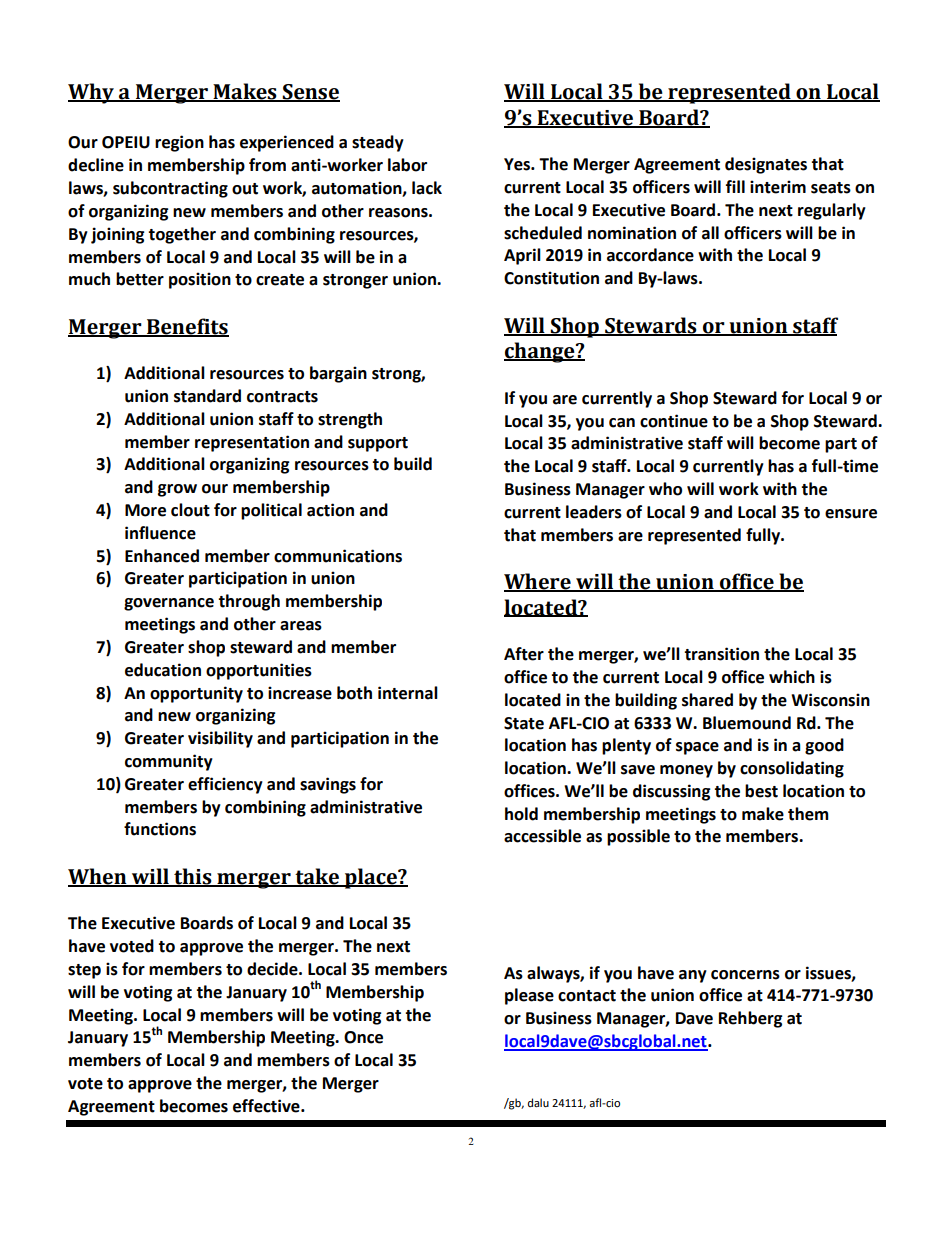  What do you see at coordinates (674, 421) in the screenshot?
I see `continue` at bounding box center [674, 421].
